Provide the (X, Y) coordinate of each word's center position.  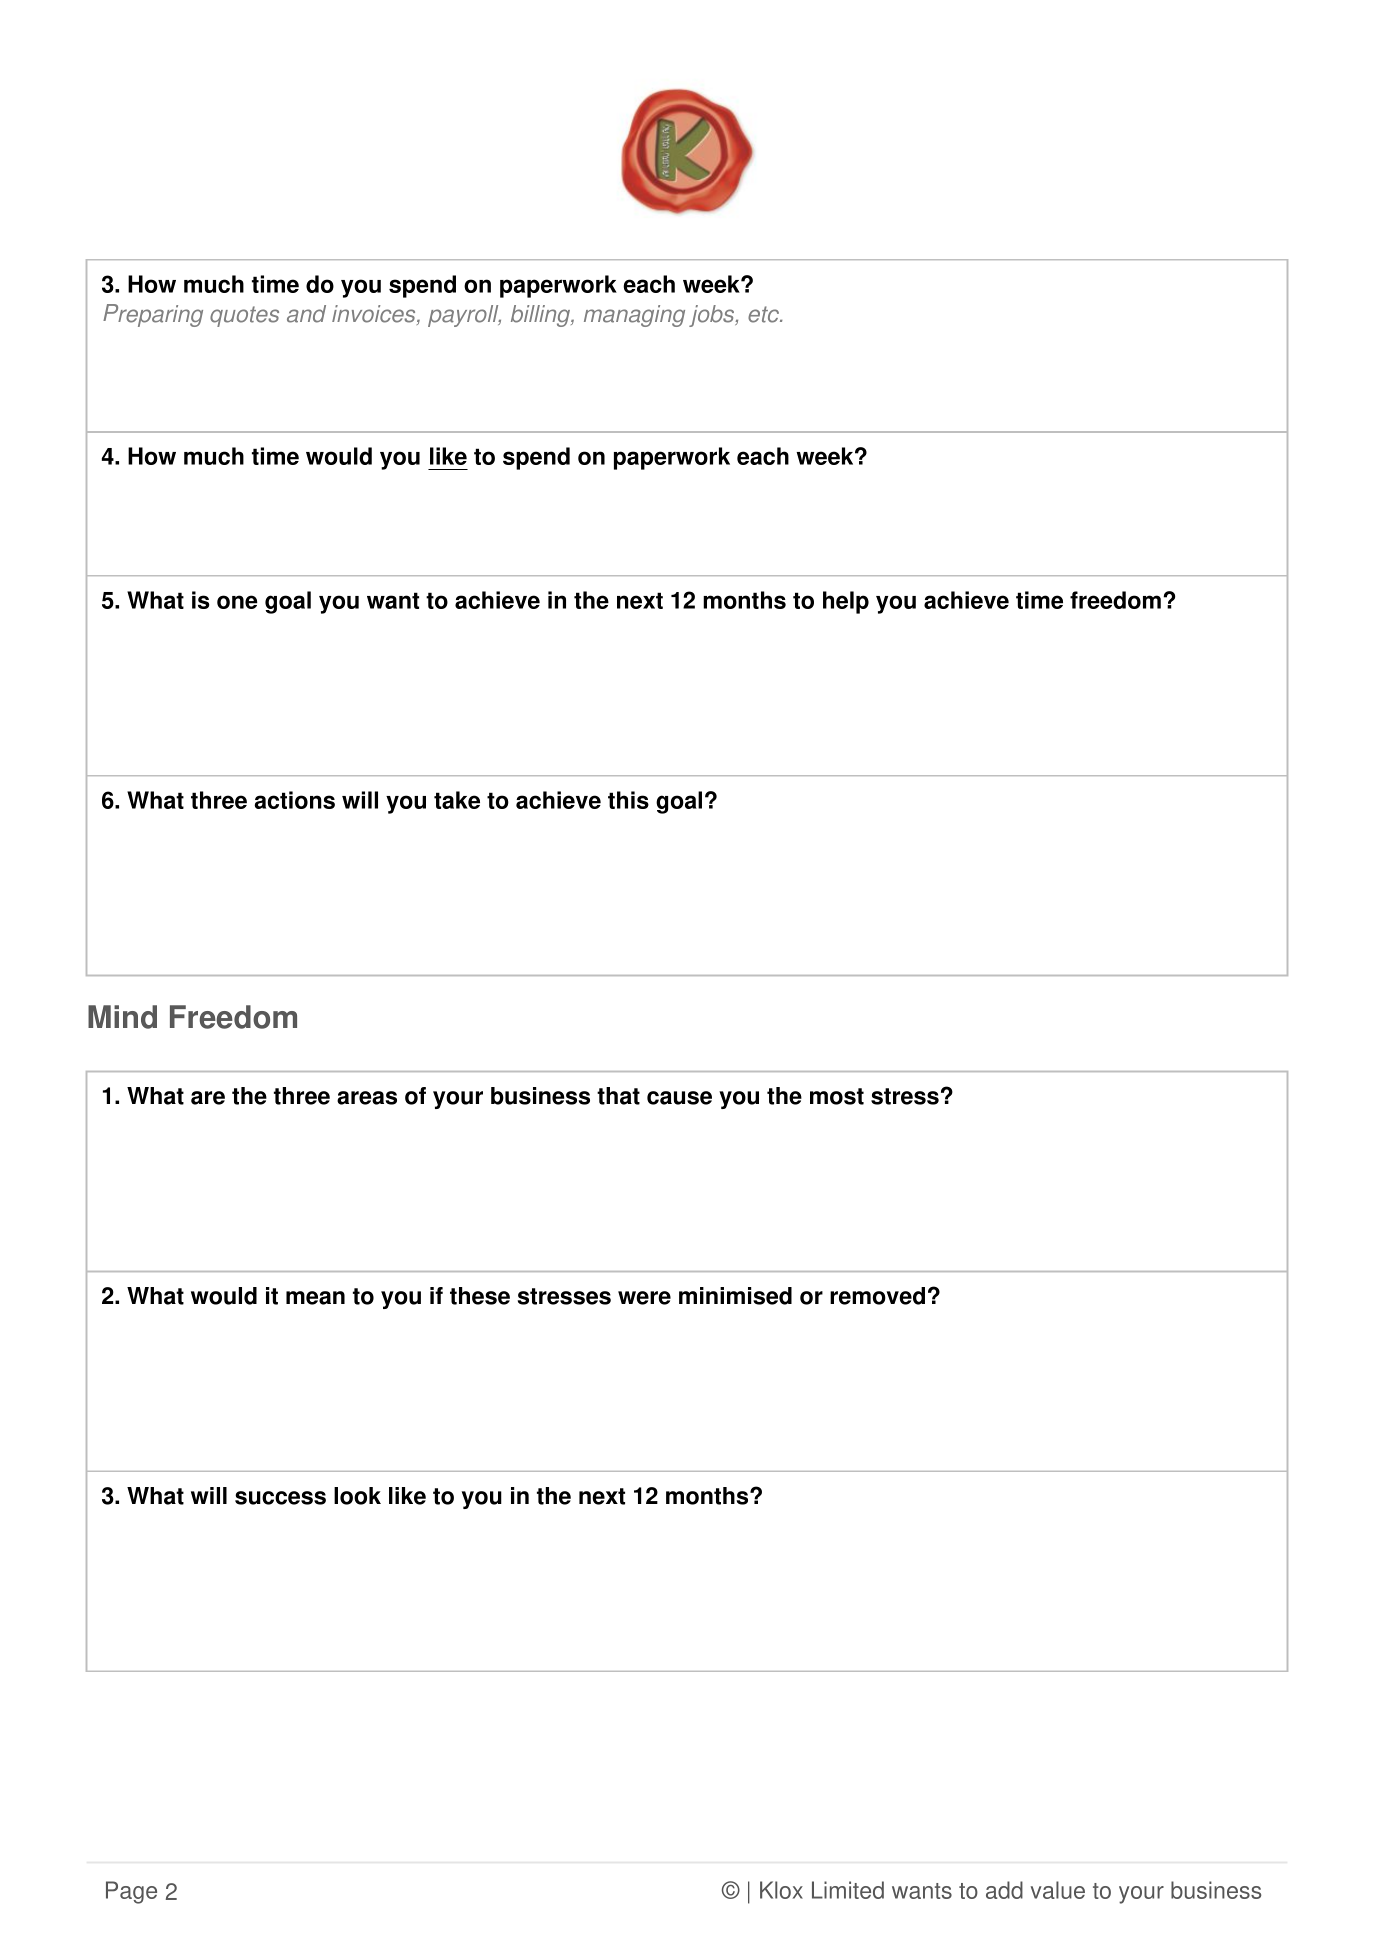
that (618, 1096)
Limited (848, 1890)
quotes (244, 316)
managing (634, 316)
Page (131, 1892)
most (837, 1096)
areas (367, 1098)
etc (764, 314)
